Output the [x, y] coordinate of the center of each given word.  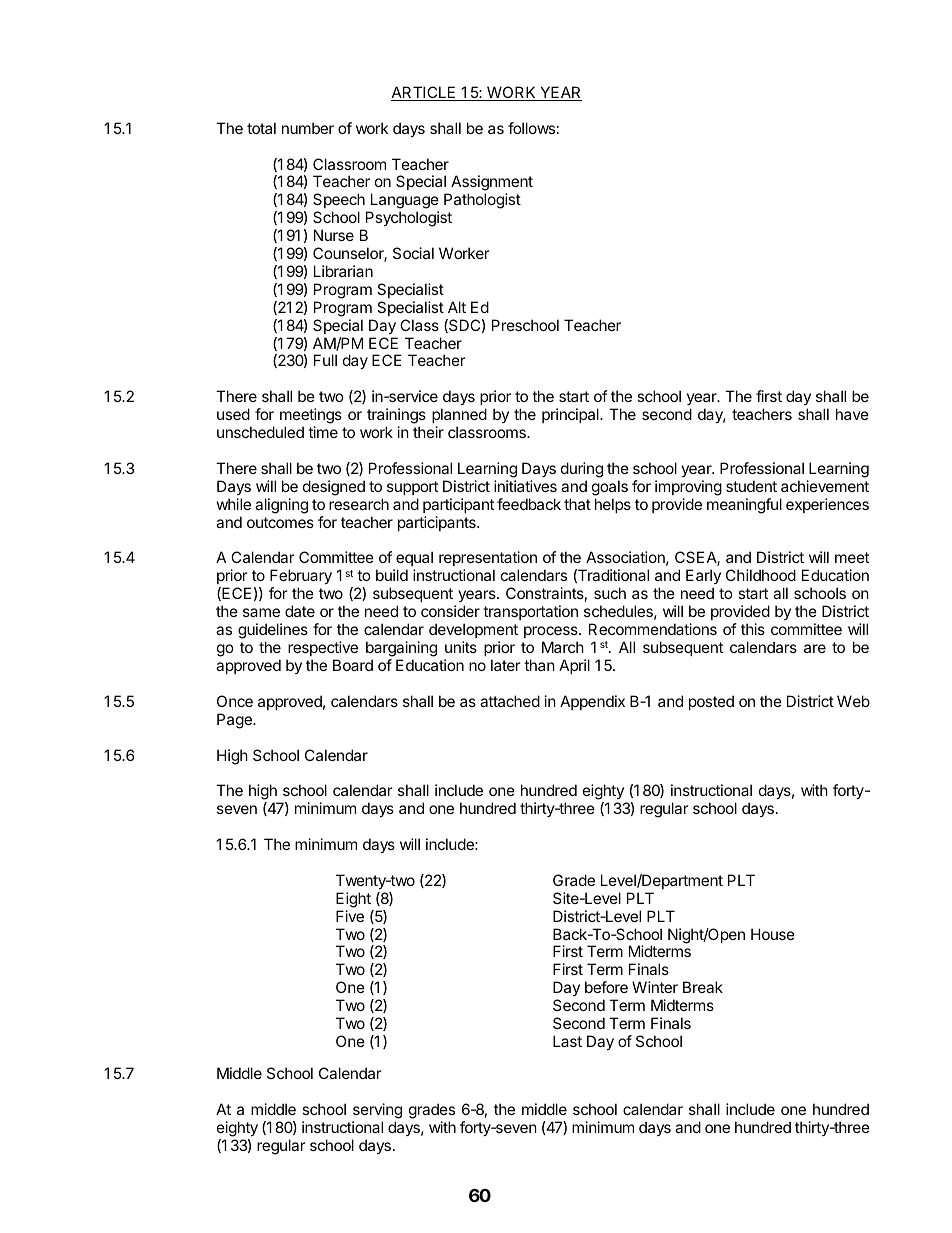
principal [571, 415]
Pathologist [482, 201]
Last [567, 1041]
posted [711, 702]
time [323, 432]
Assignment [492, 184]
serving [377, 1111]
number [308, 128]
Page [235, 721]
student [751, 486]
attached [510, 701]
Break [703, 987]
